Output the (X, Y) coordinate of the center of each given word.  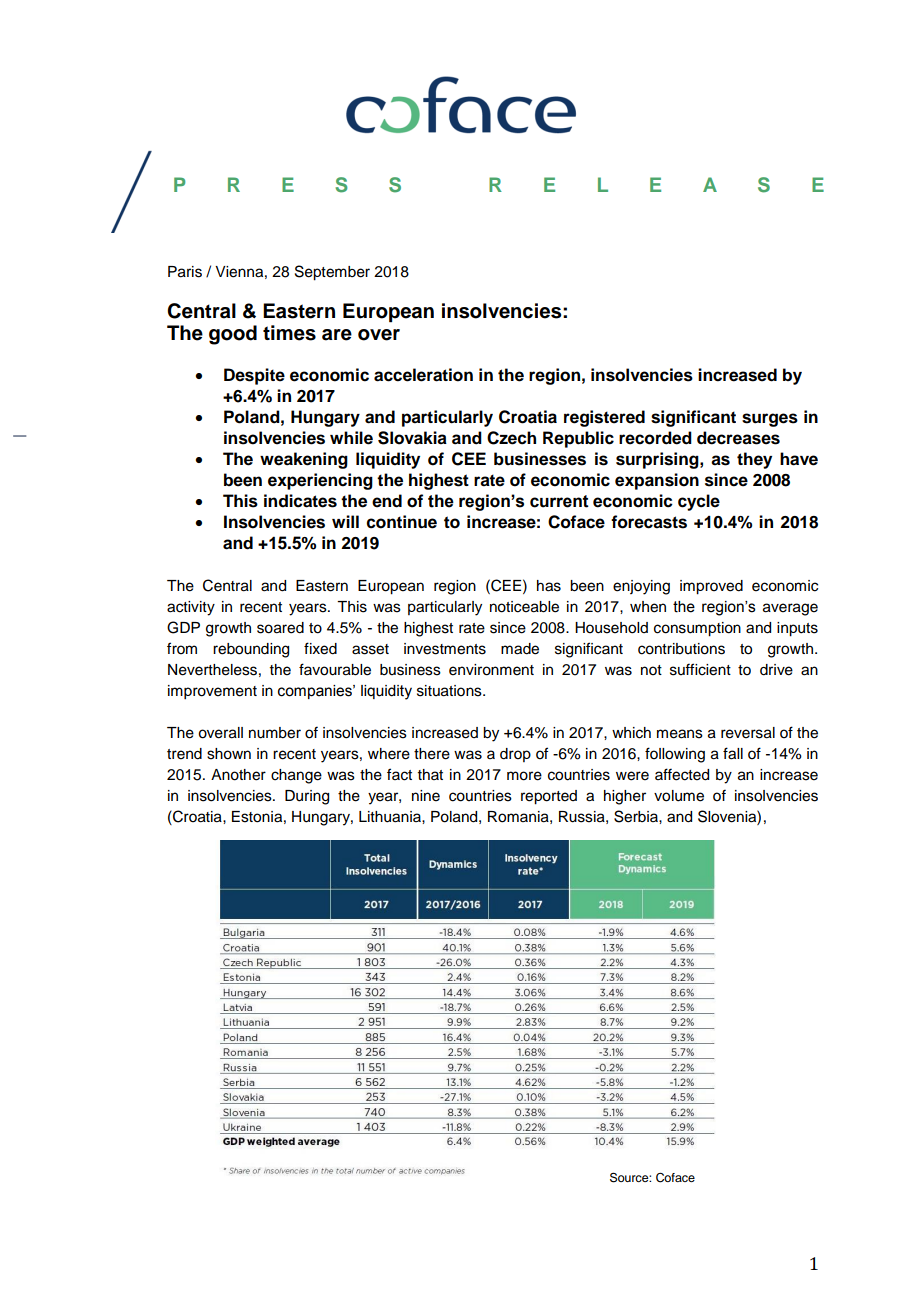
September (332, 273)
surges (770, 420)
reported (549, 797)
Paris (185, 272)
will (345, 521)
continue (402, 522)
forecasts (649, 522)
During (307, 797)
